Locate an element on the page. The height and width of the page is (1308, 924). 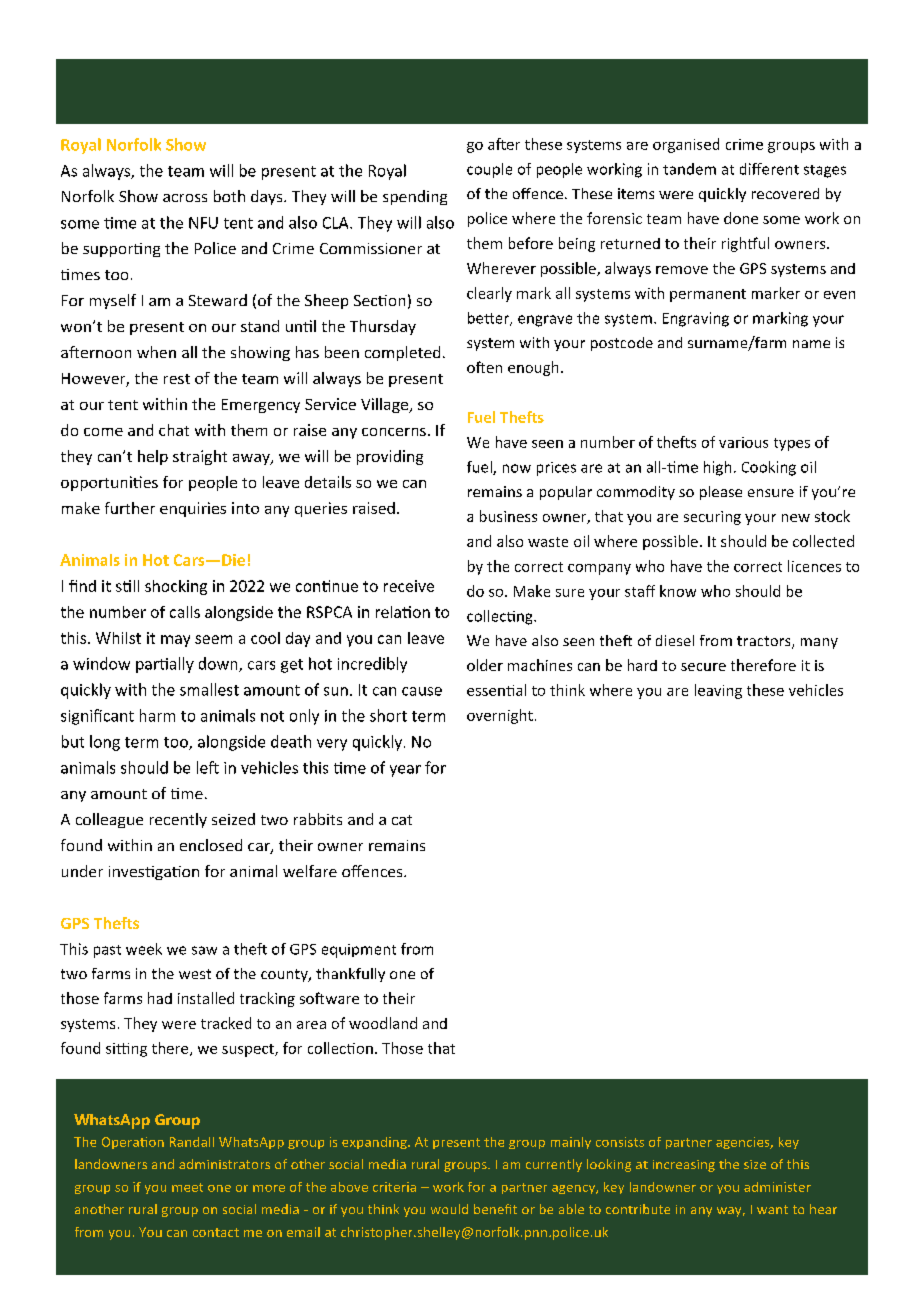
essential is located at coordinates (496, 690).
